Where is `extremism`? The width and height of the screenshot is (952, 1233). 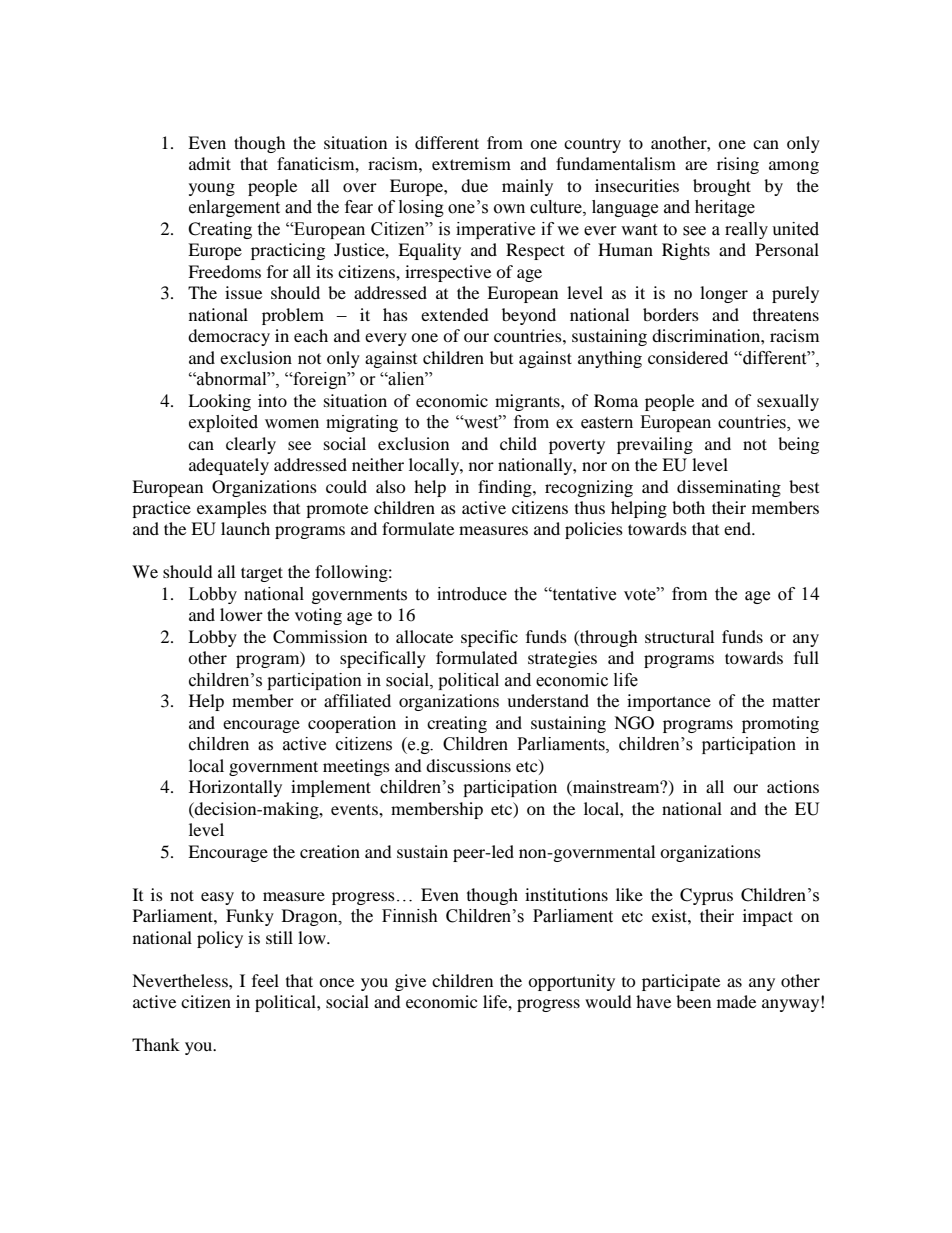 extremism is located at coordinates (471, 163).
